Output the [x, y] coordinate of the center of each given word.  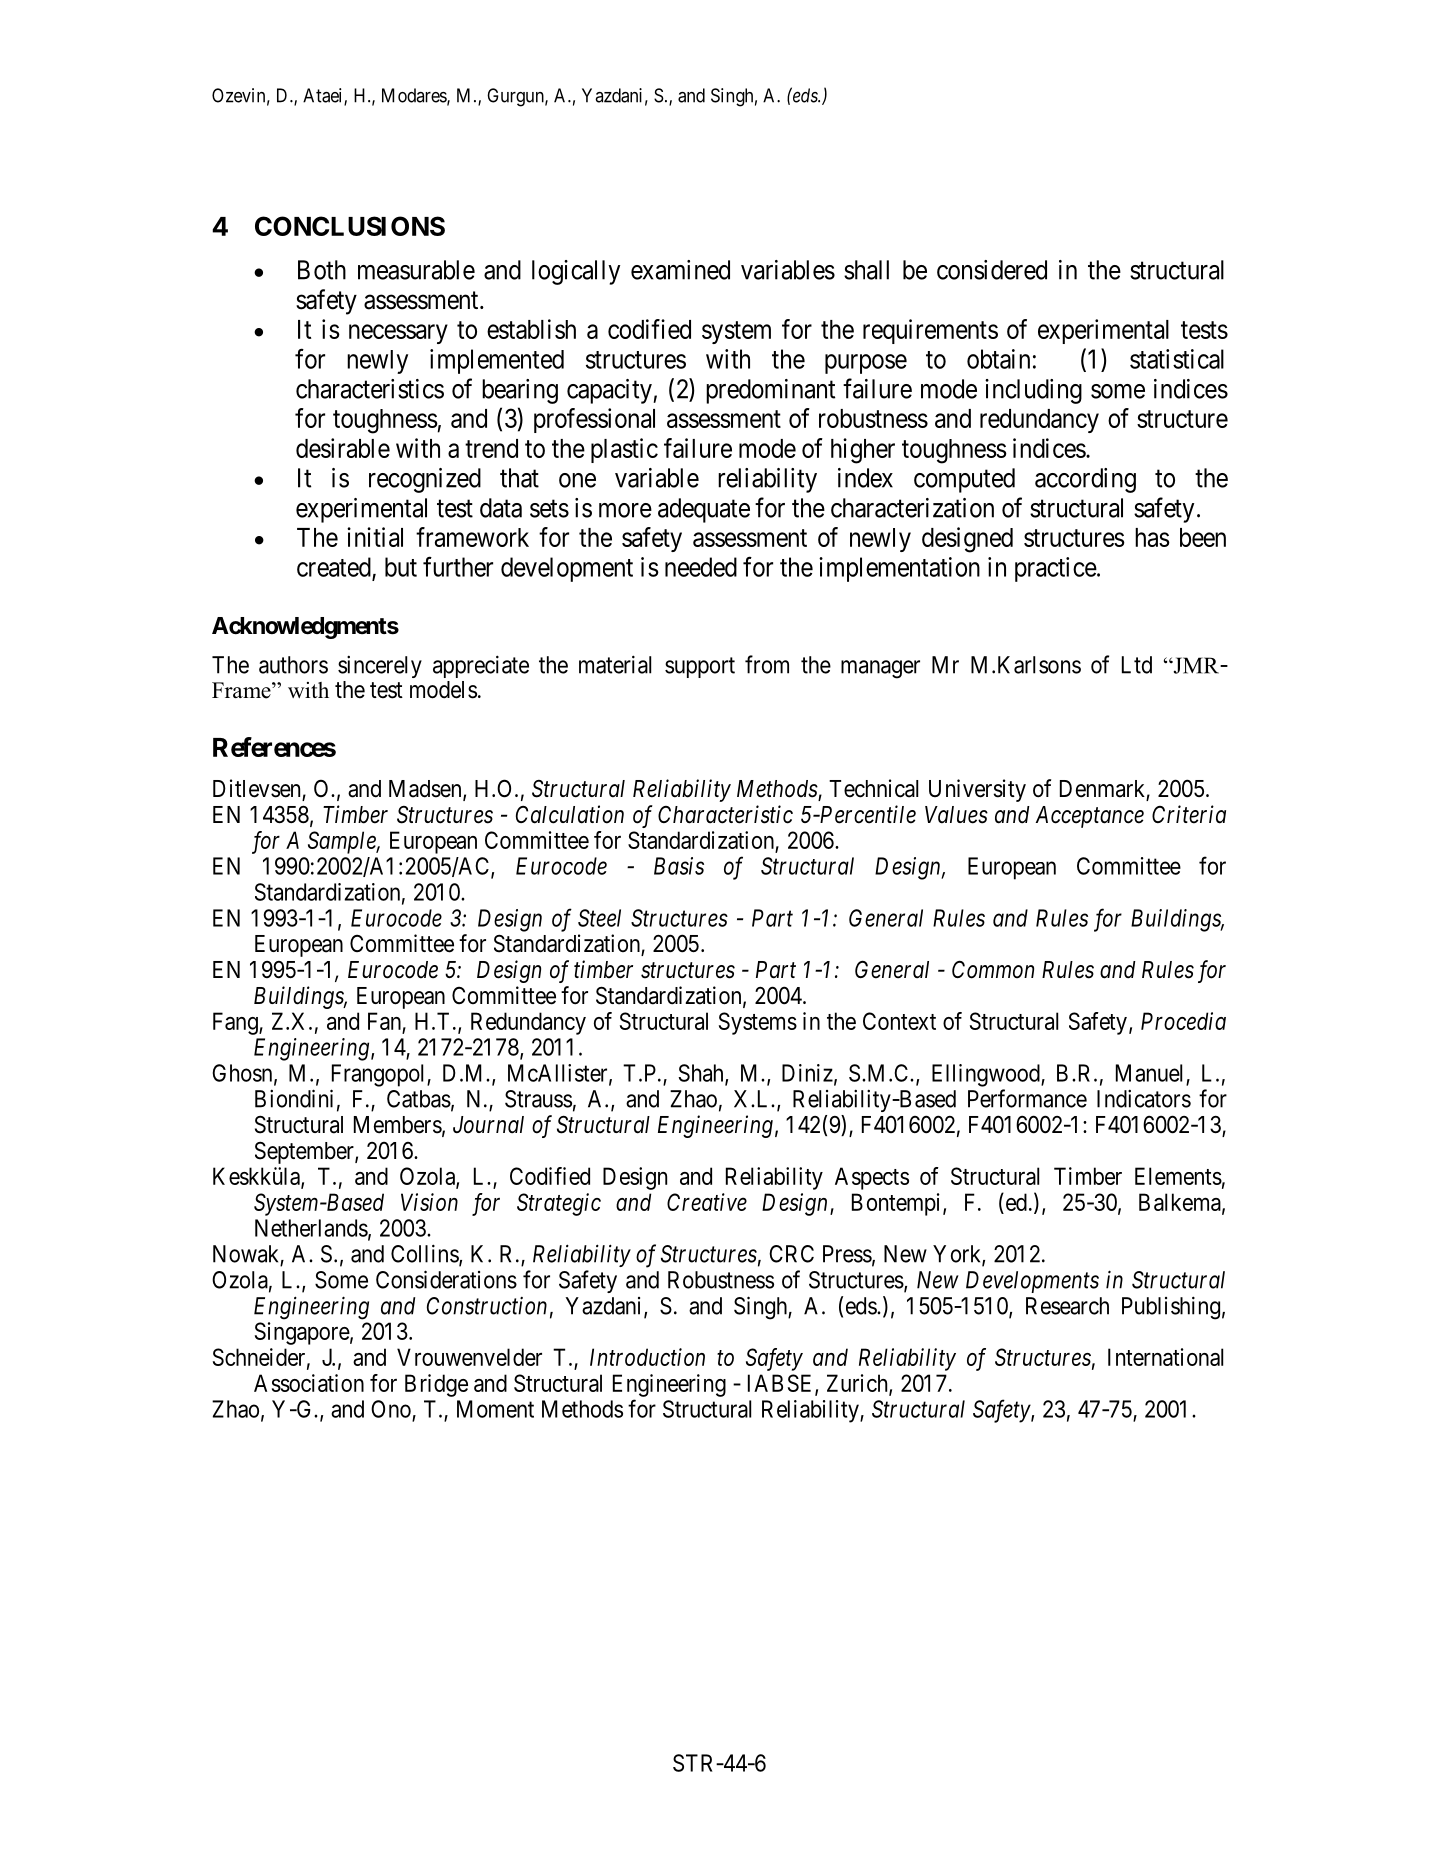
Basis [679, 866]
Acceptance [1090, 817]
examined [680, 270]
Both [322, 270]
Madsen [426, 790]
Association [309, 1383]
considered [992, 270]
